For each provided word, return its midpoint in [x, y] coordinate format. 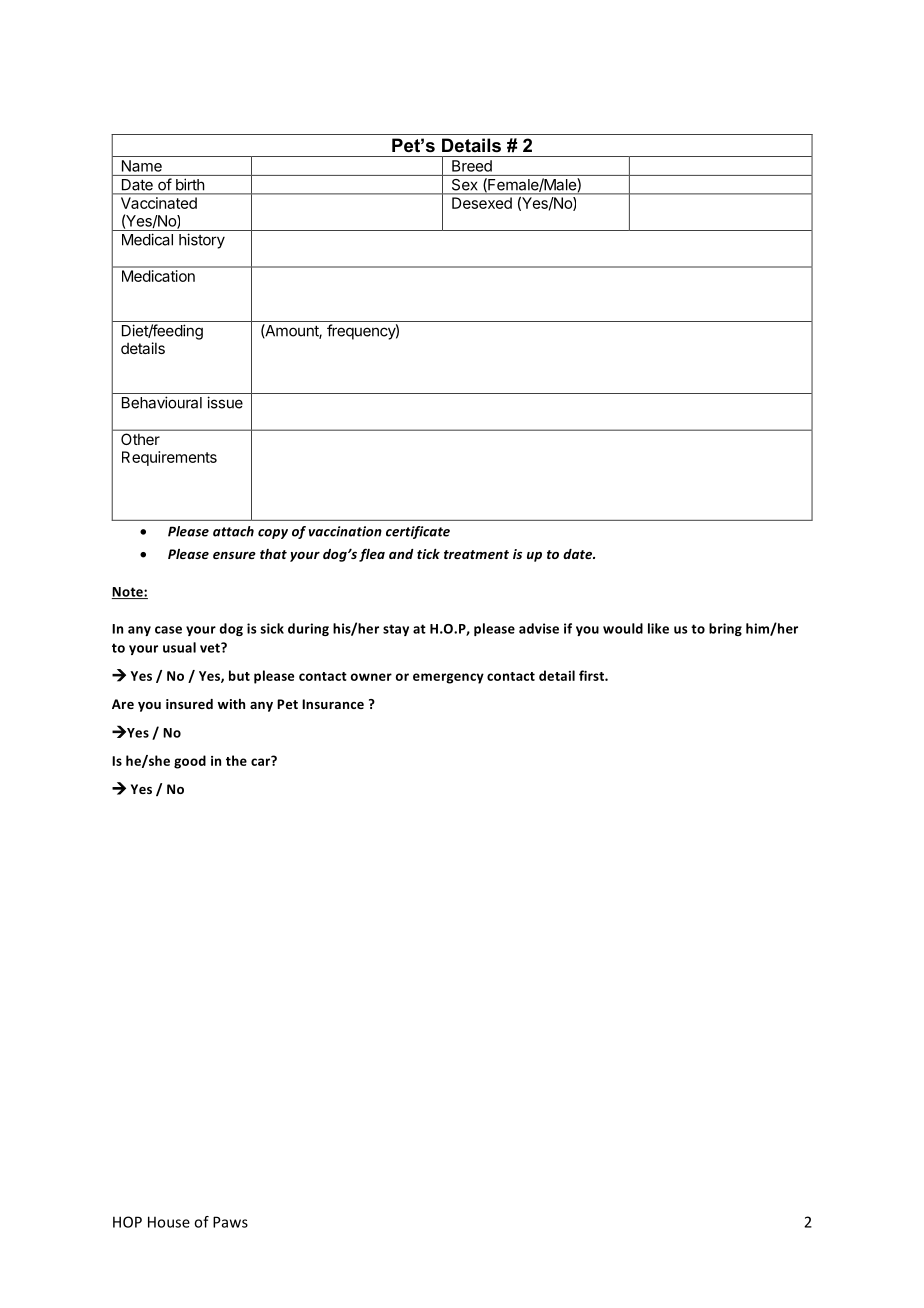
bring [725, 629]
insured [189, 704]
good [190, 762]
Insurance [333, 704]
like [658, 628]
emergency [448, 678]
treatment [476, 554]
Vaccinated [159, 203]
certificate [418, 532]
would [623, 628]
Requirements [169, 458]
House [169, 1222]
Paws [230, 1222]
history [202, 241]
